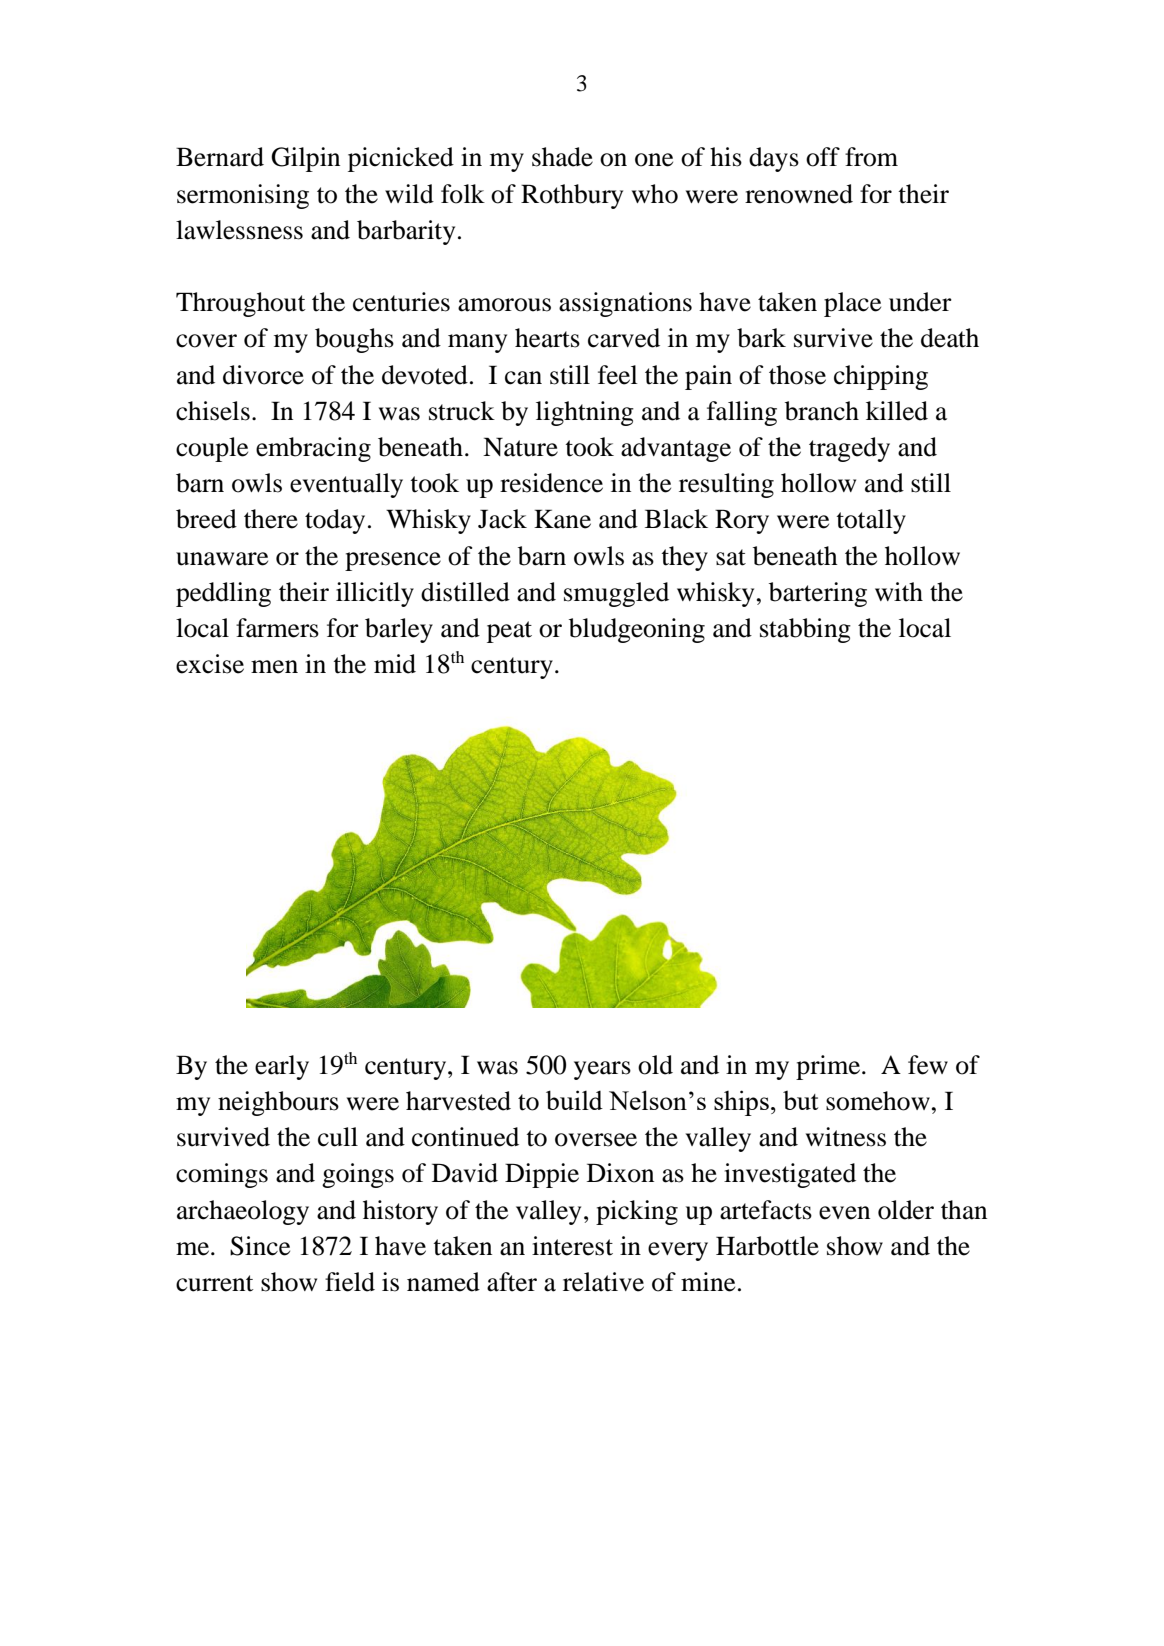  I want to click on shade, so click(562, 157).
